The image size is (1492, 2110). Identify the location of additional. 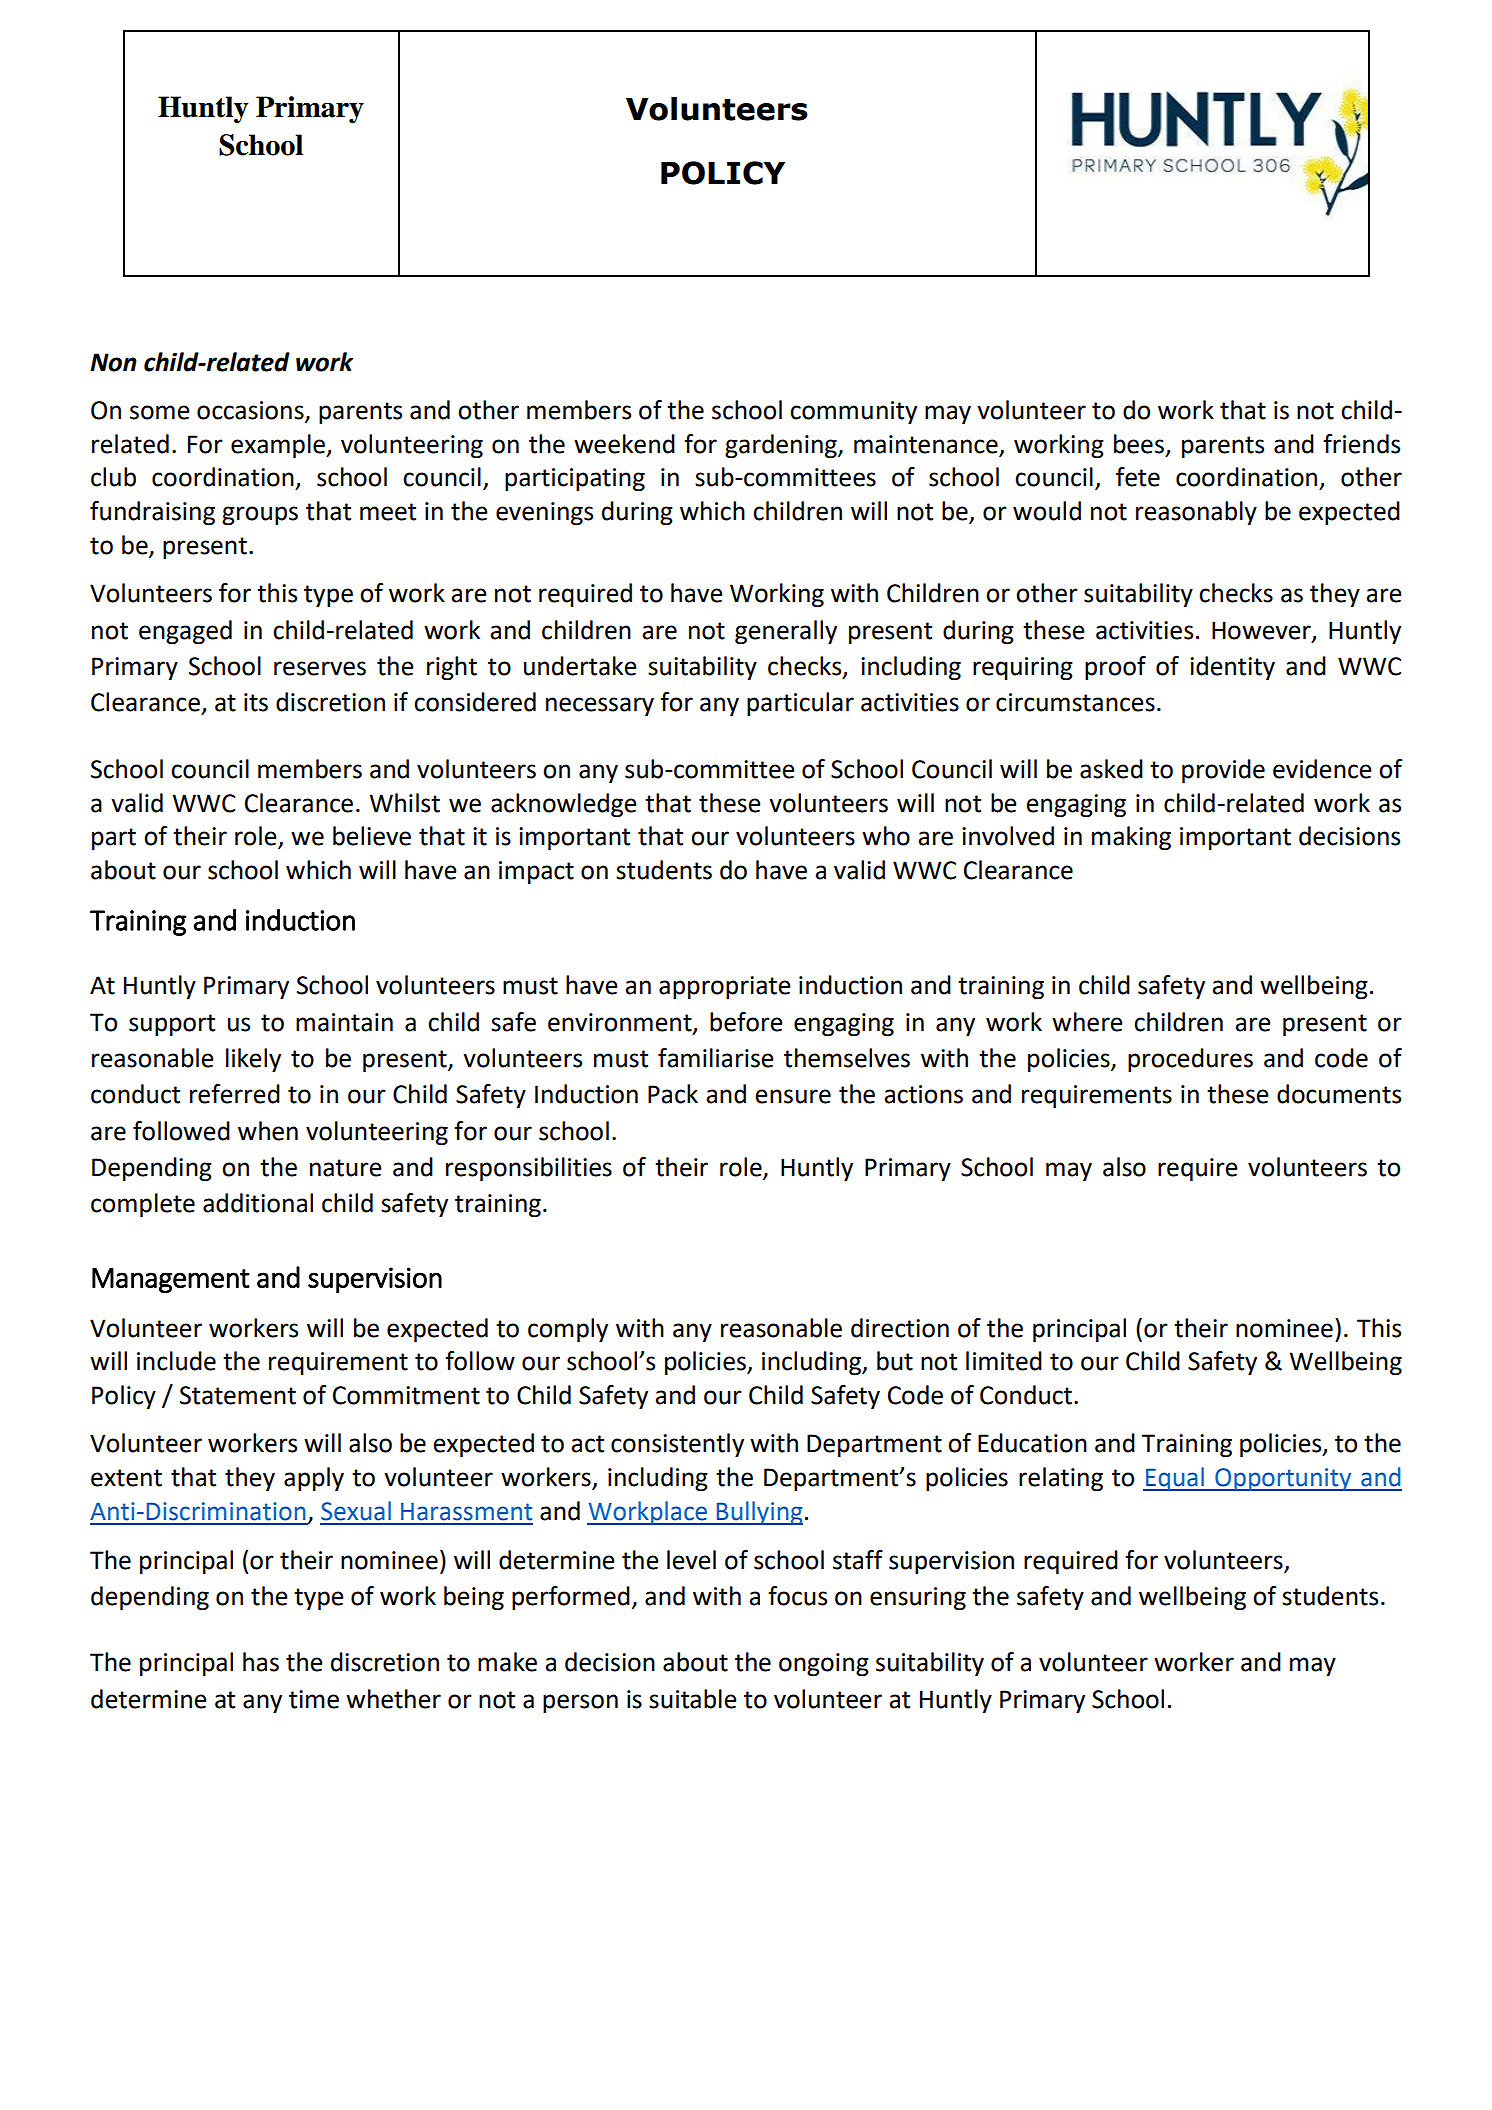
(258, 1203).
